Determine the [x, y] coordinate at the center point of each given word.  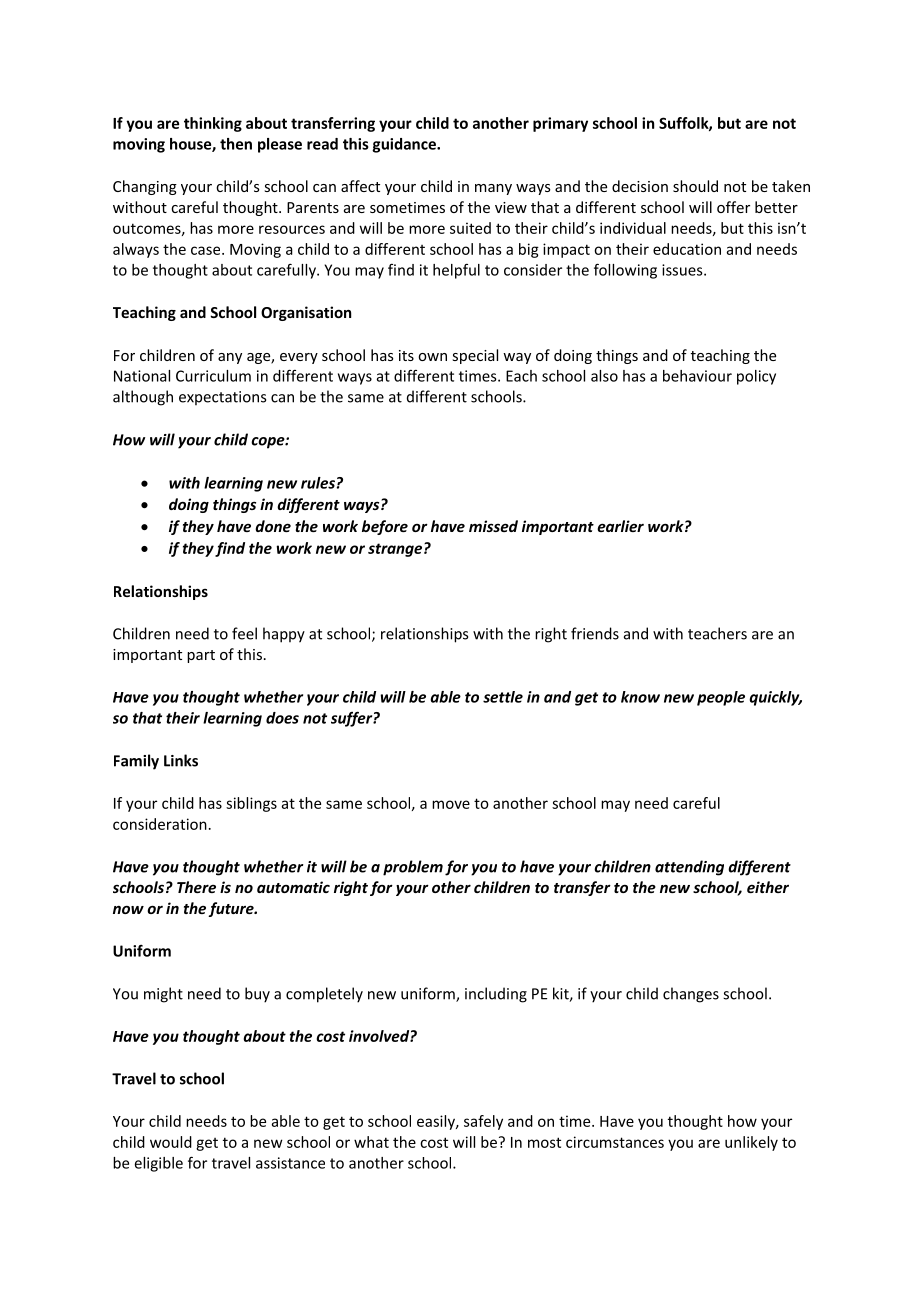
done [273, 526]
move [451, 804]
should [695, 186]
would [171, 1142]
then [236, 144]
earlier [620, 526]
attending [689, 868]
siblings [251, 804]
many [493, 189]
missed [493, 526]
